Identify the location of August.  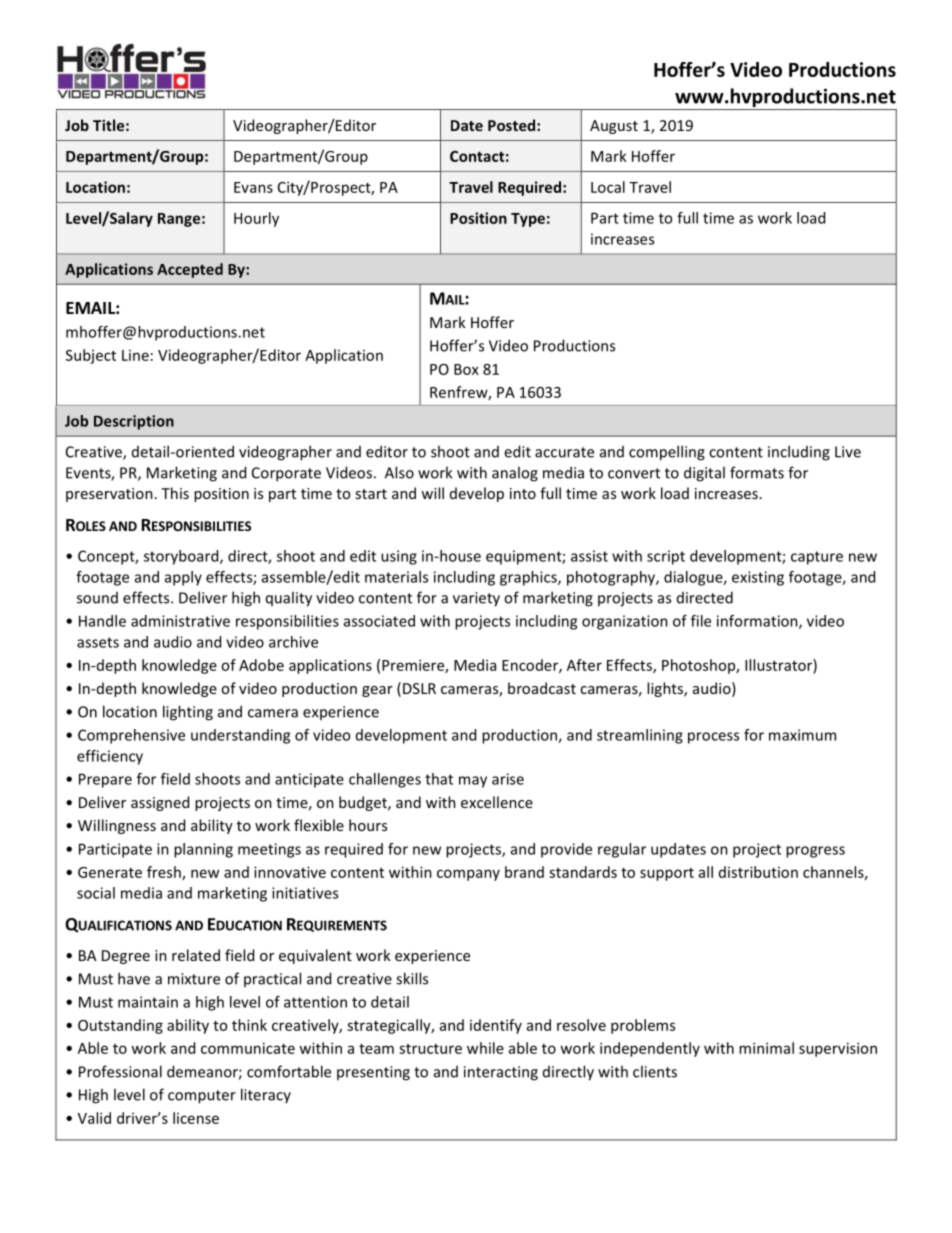
(614, 127).
